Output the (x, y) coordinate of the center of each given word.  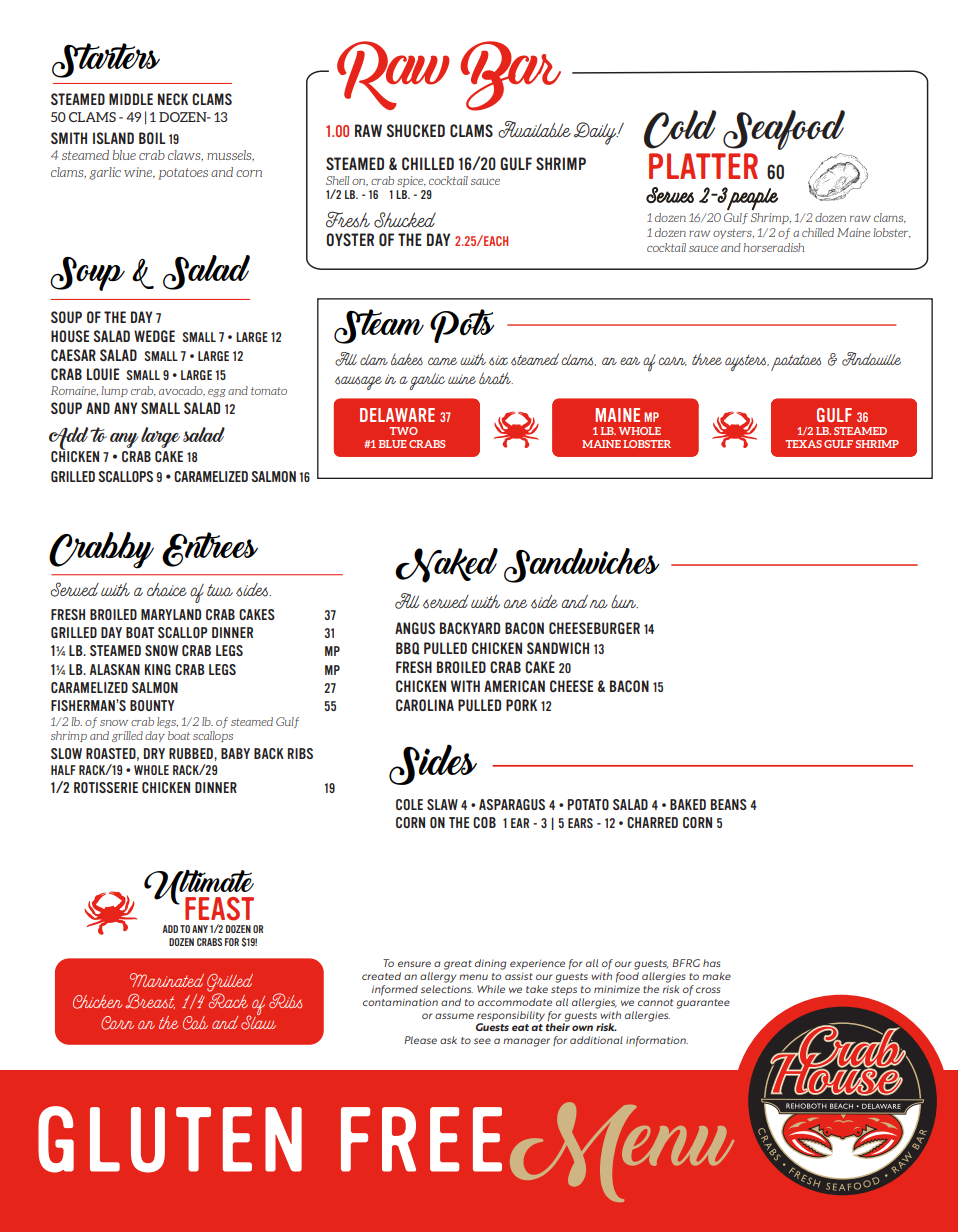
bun (624, 602)
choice (167, 589)
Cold (680, 129)
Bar (510, 76)
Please (420, 1040)
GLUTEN (170, 1139)
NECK (173, 99)
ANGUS (415, 628)
